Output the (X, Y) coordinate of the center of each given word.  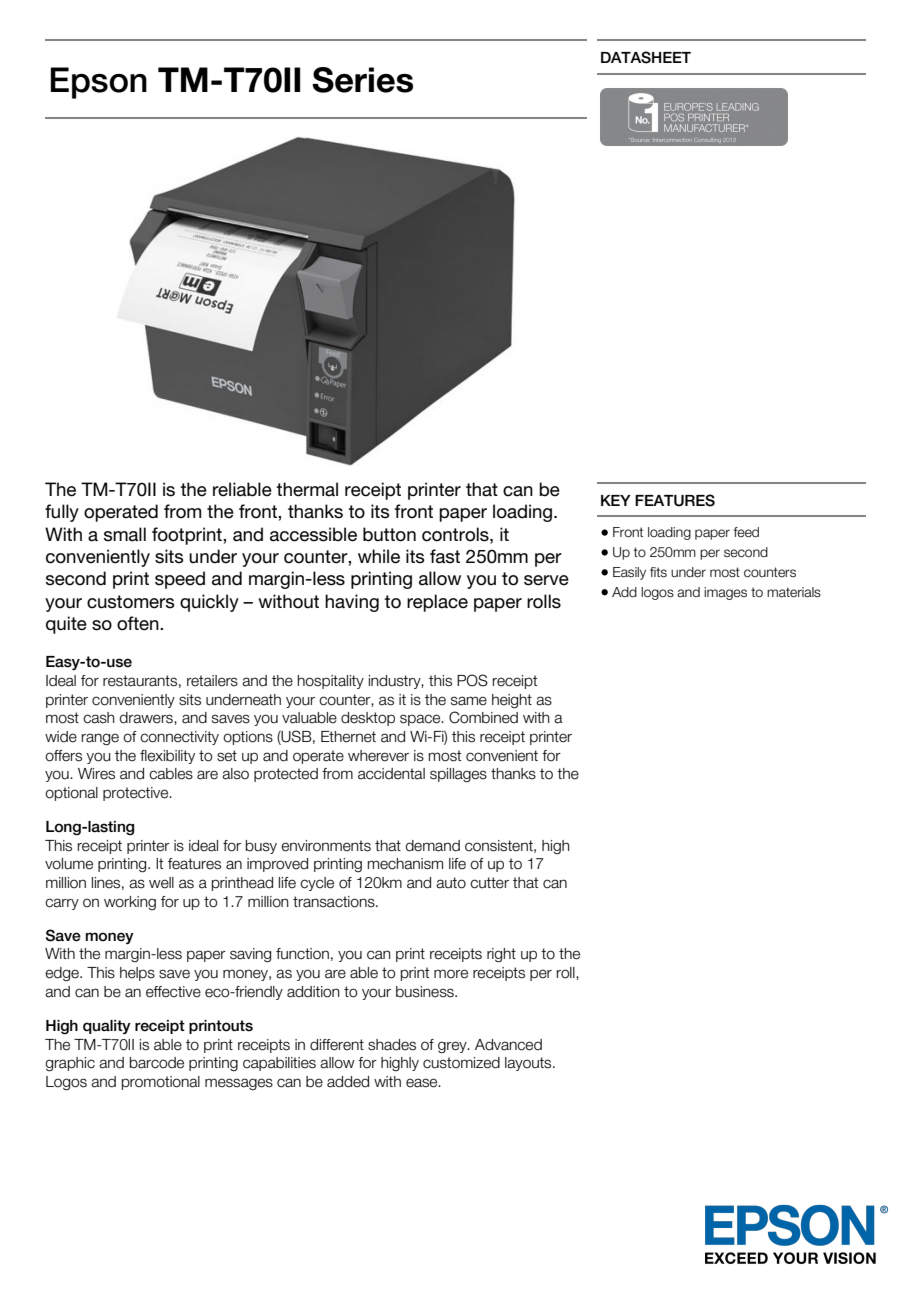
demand (433, 846)
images (725, 593)
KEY (616, 500)
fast (445, 556)
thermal (307, 489)
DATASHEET (646, 57)
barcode (157, 1063)
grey (453, 1047)
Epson (98, 83)
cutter (489, 883)
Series (362, 80)
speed (180, 580)
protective (137, 794)
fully (62, 513)
